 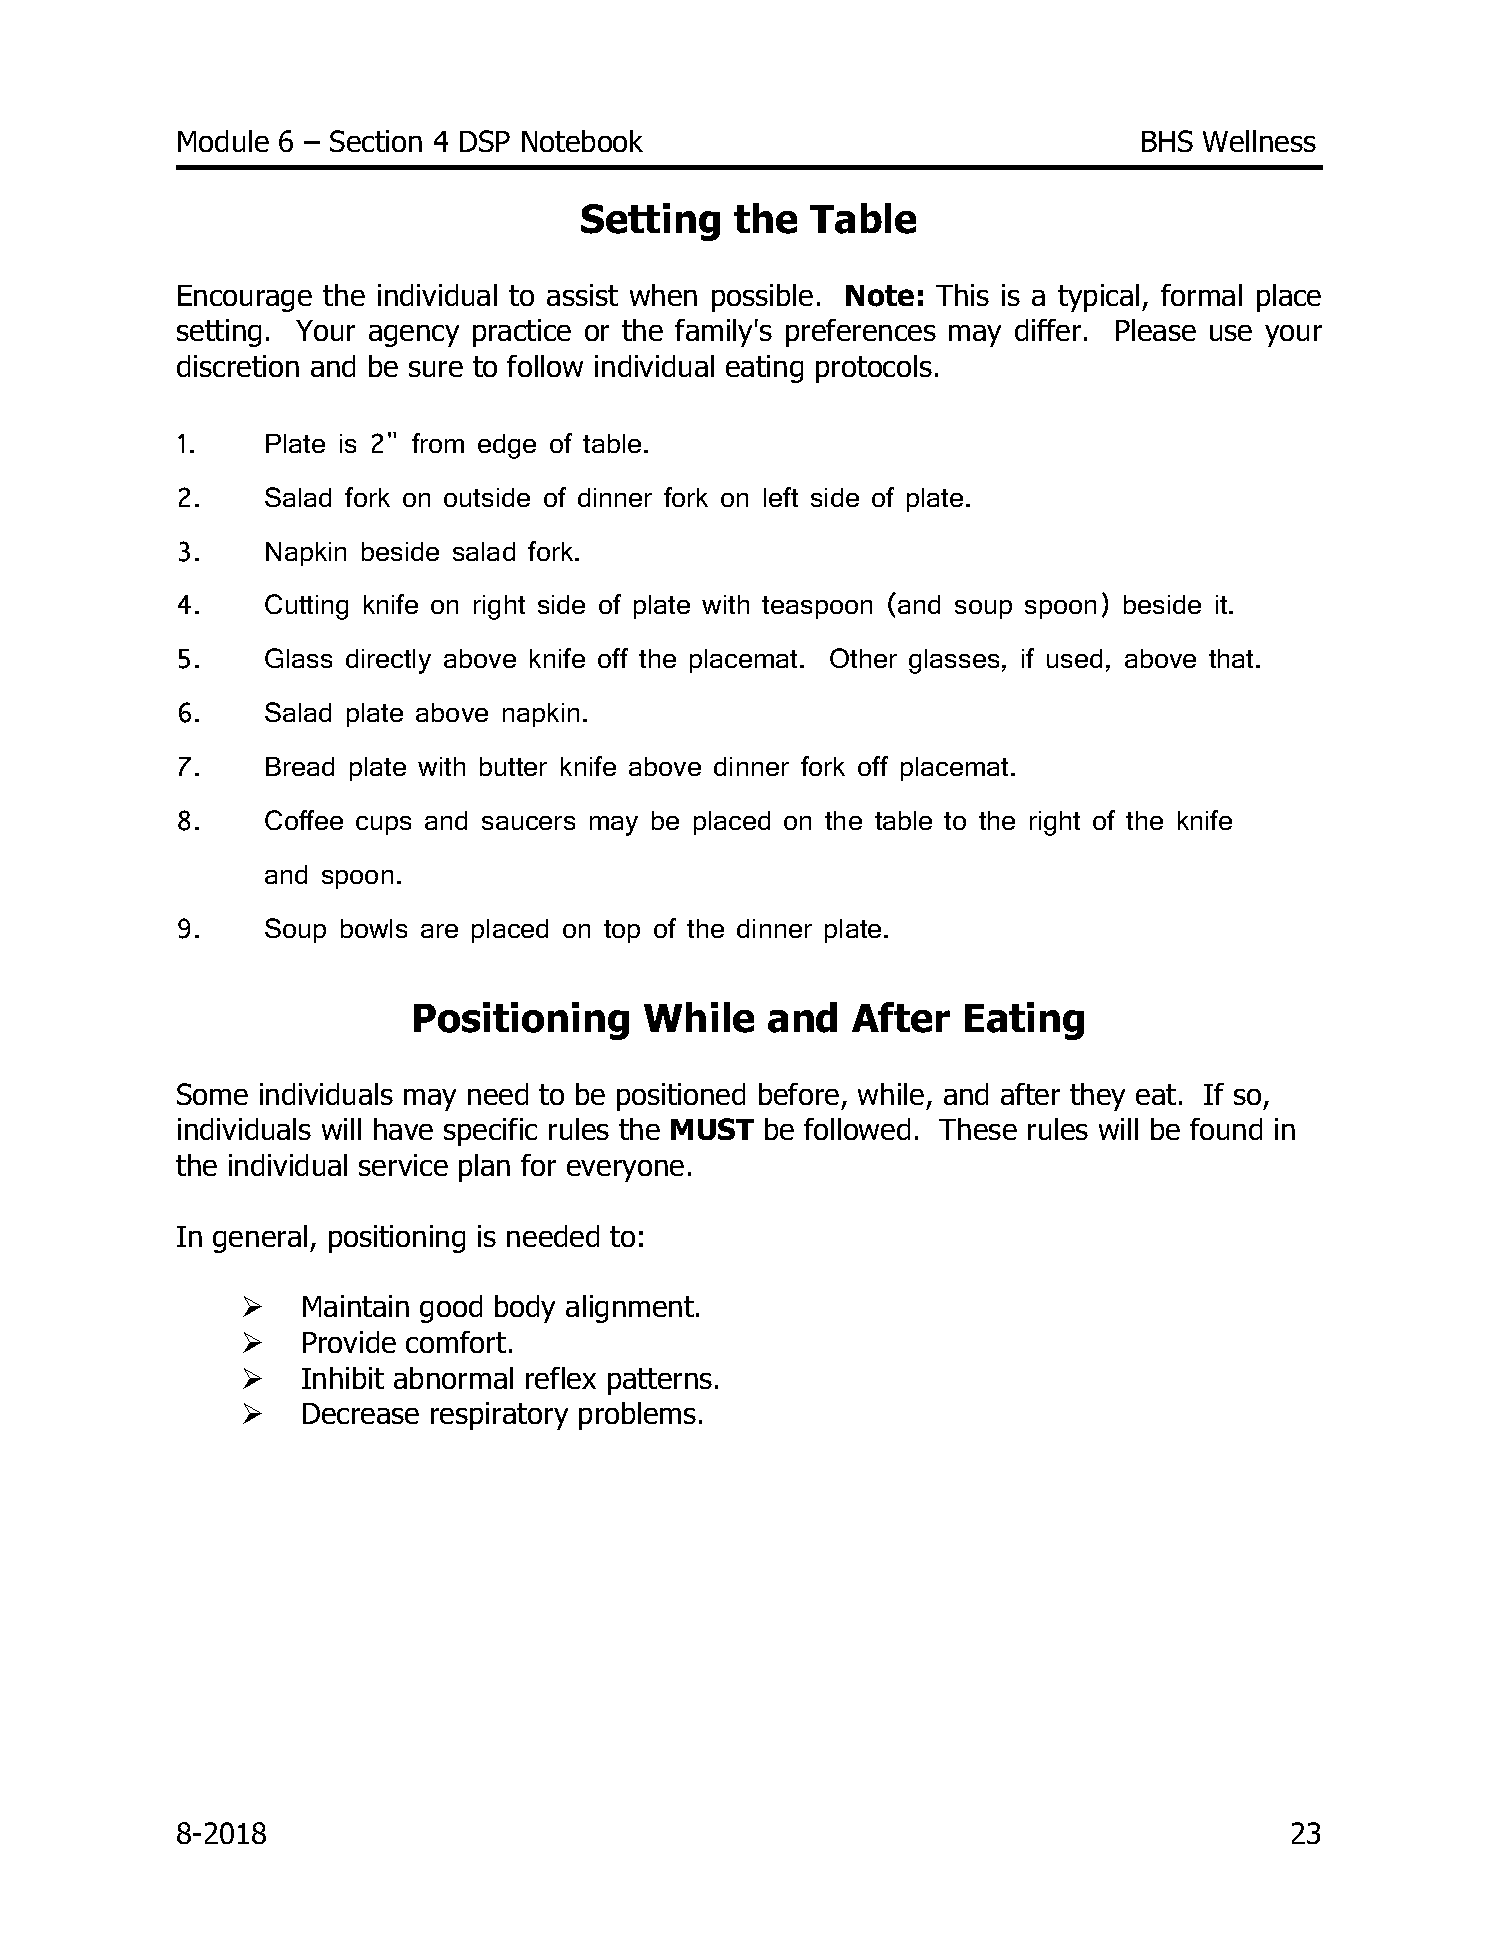 What do you see at coordinates (1226, 1129) in the page?
I see `found` at bounding box center [1226, 1129].
